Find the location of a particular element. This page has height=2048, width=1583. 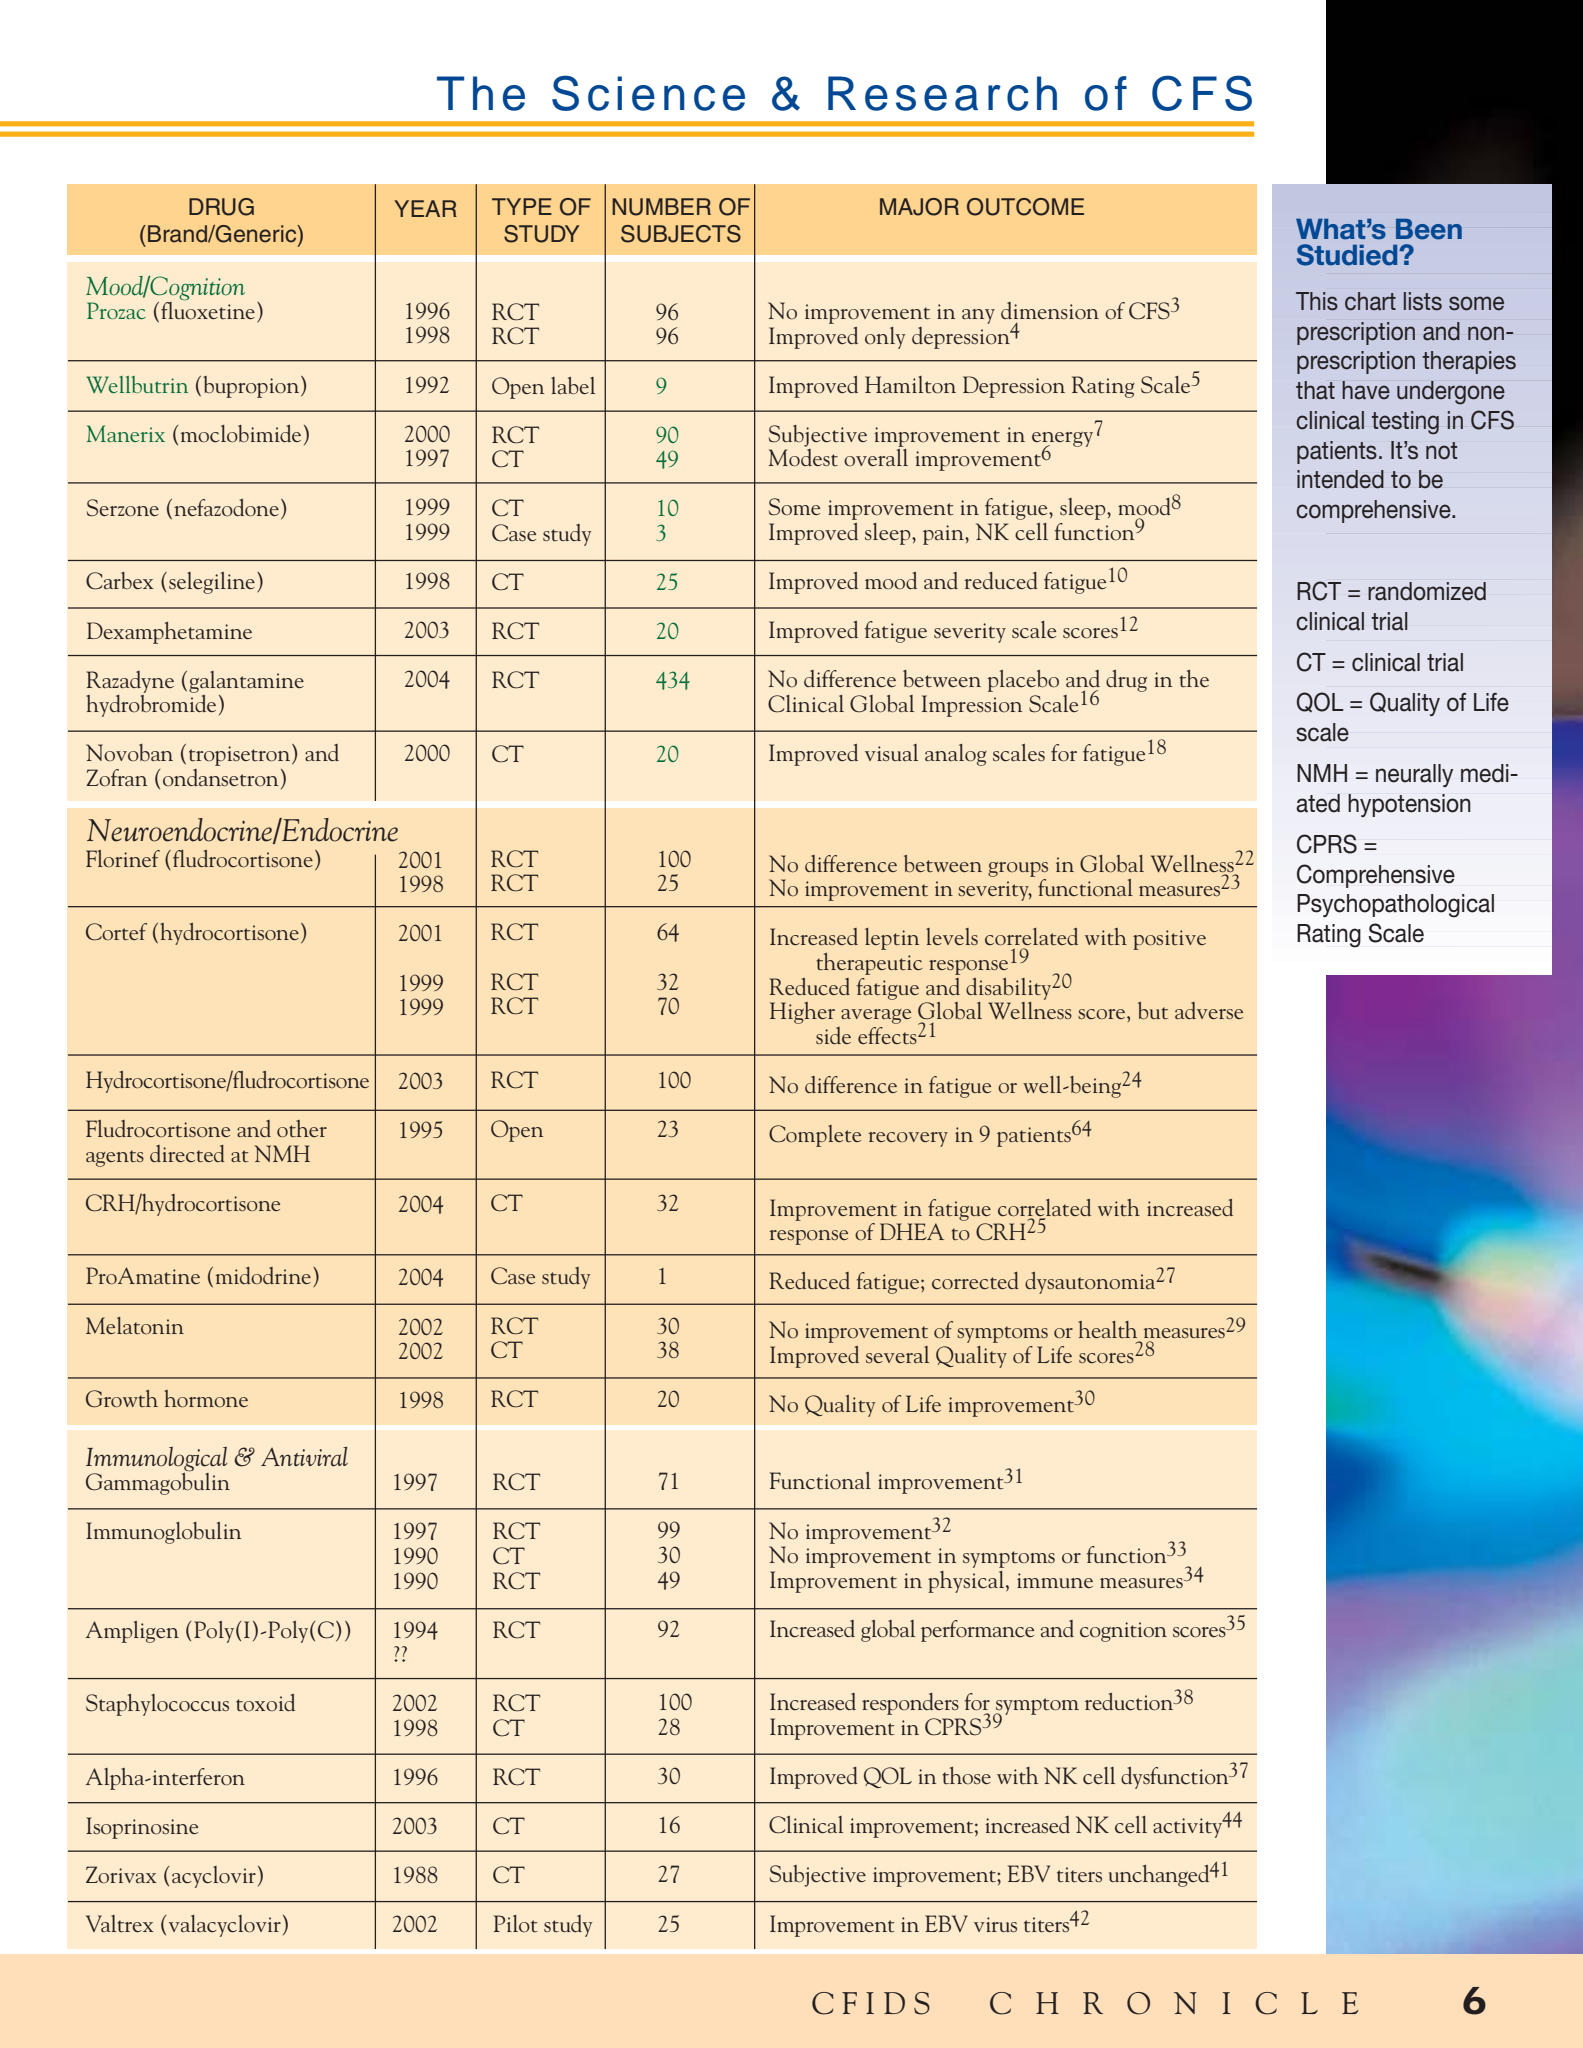

virus is located at coordinates (995, 1924).
